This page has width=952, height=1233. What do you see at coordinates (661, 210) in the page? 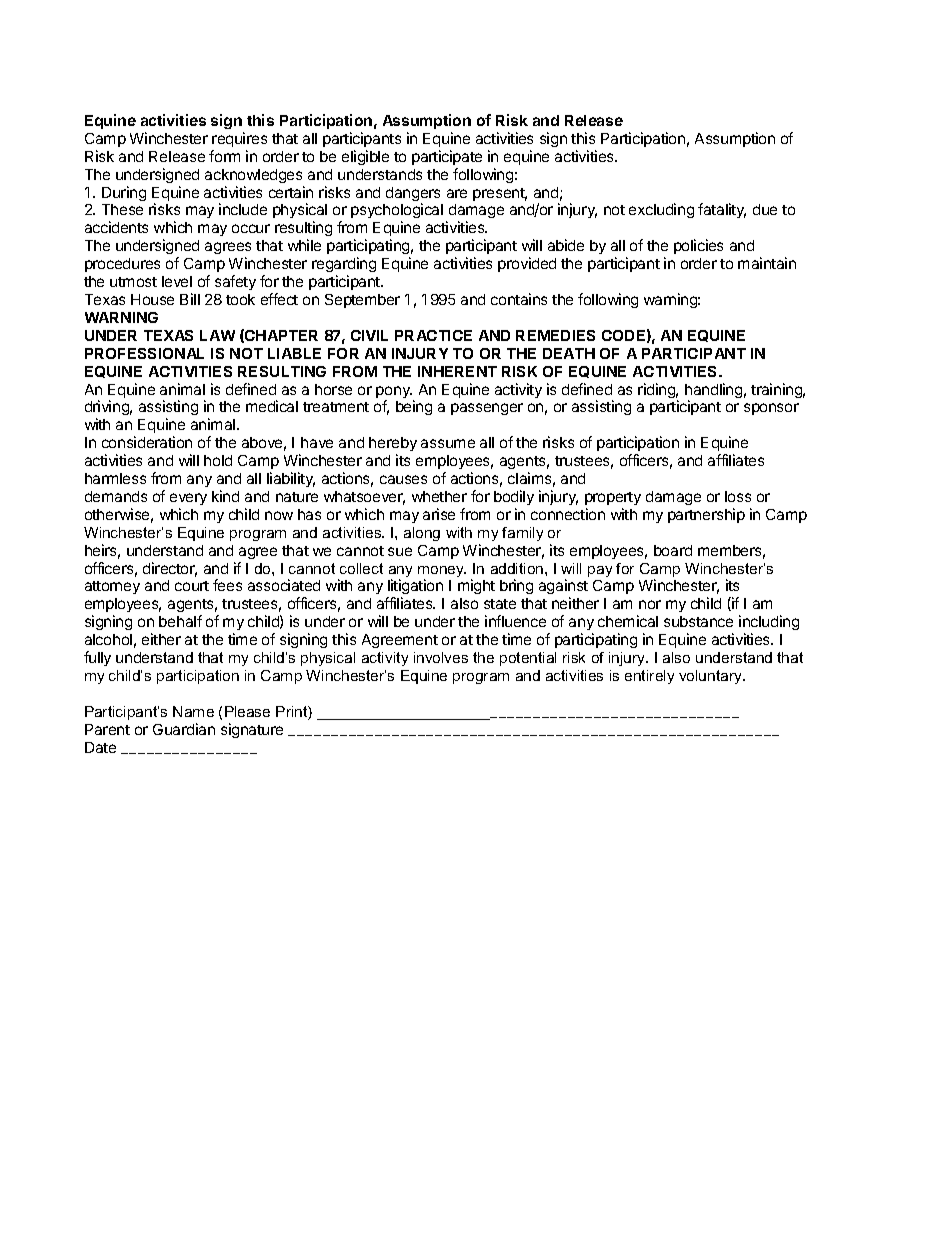
I see `excluding` at bounding box center [661, 210].
